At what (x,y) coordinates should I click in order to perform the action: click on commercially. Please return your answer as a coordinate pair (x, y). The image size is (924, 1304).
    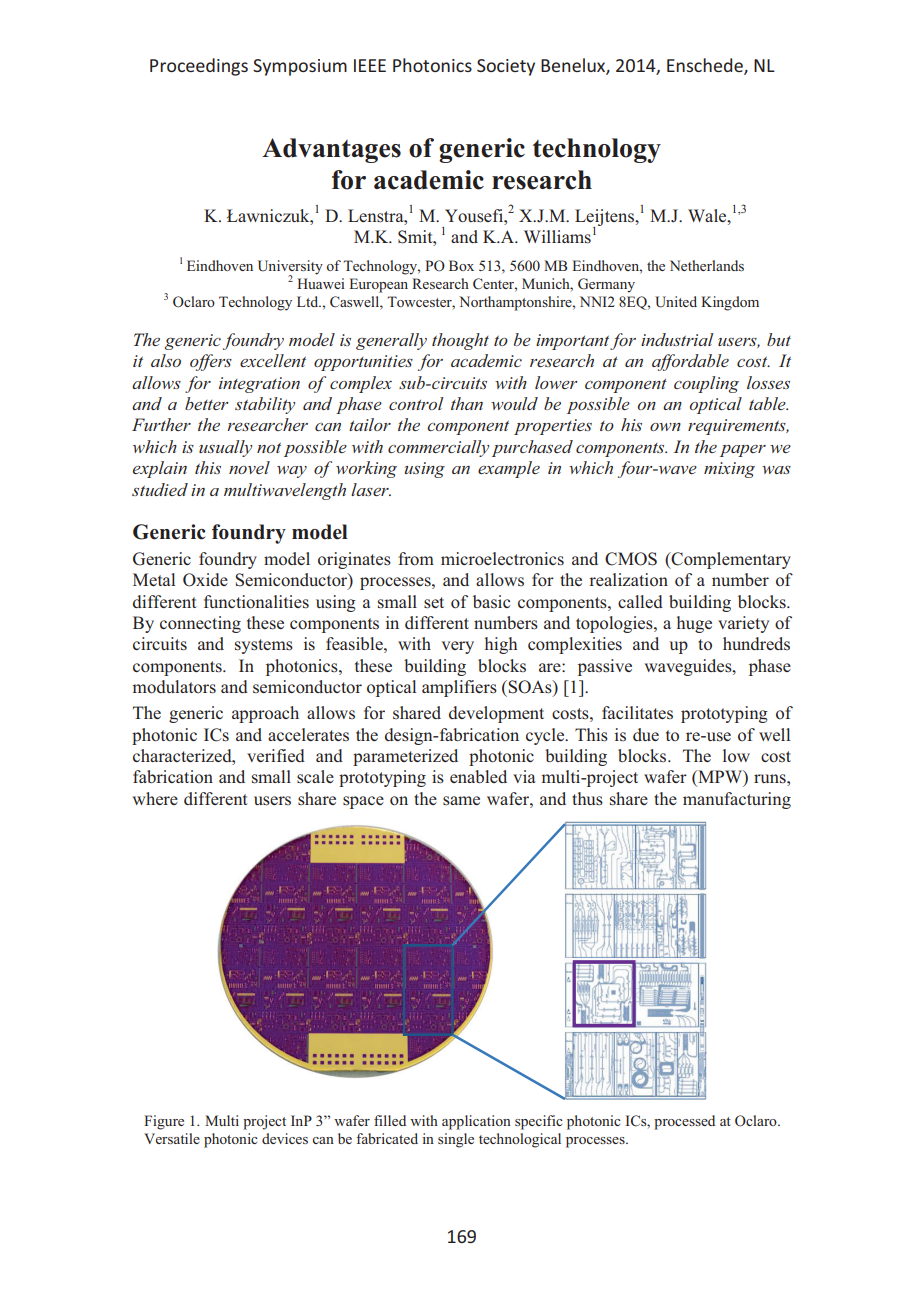
    Looking at the image, I should click on (438, 448).
